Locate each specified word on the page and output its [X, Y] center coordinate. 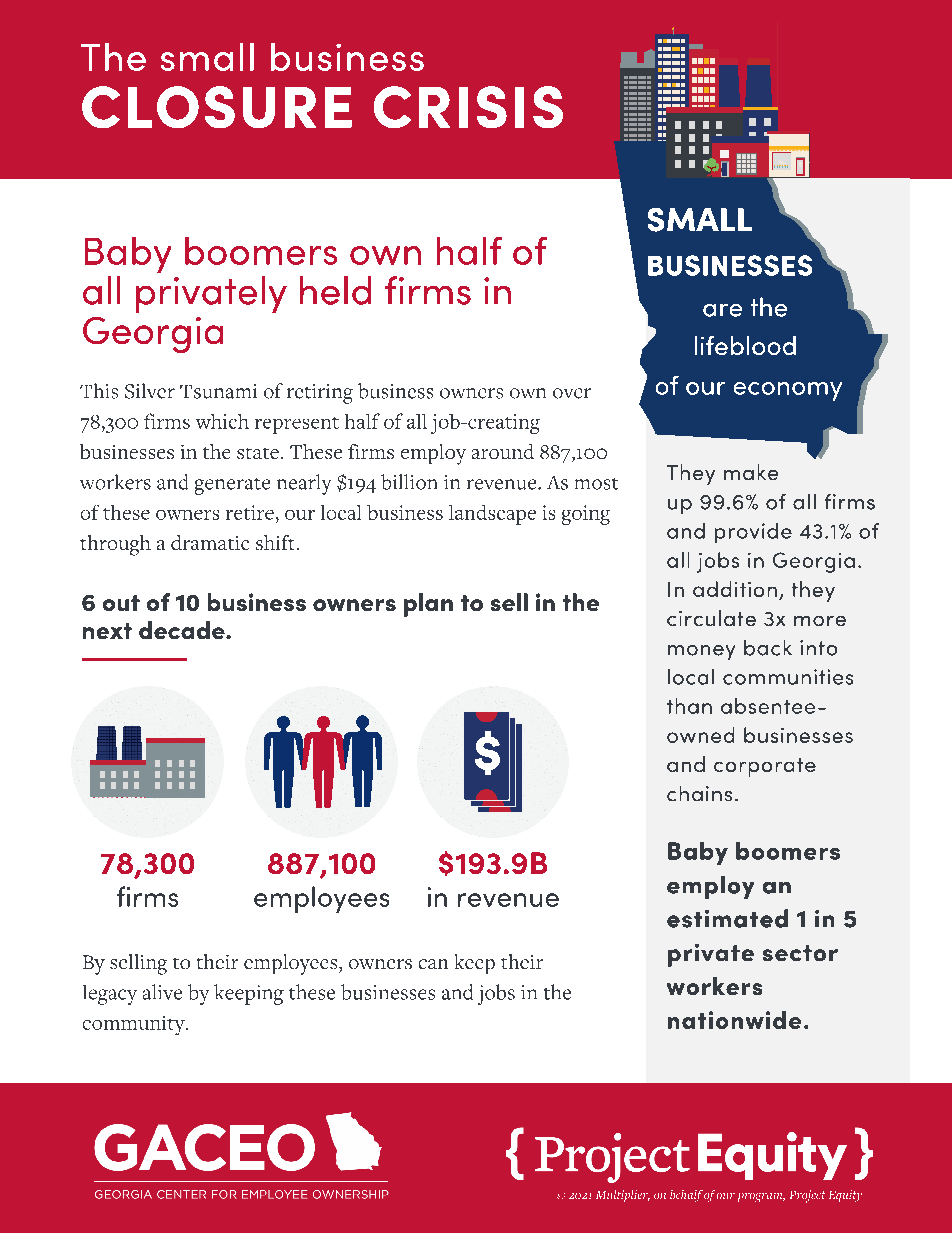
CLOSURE [217, 107]
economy [788, 391]
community [135, 1025]
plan [428, 605]
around [503, 451]
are [722, 310]
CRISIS [468, 107]
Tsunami [218, 391]
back [768, 648]
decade [183, 630]
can [433, 964]
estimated [727, 918]
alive [162, 992]
